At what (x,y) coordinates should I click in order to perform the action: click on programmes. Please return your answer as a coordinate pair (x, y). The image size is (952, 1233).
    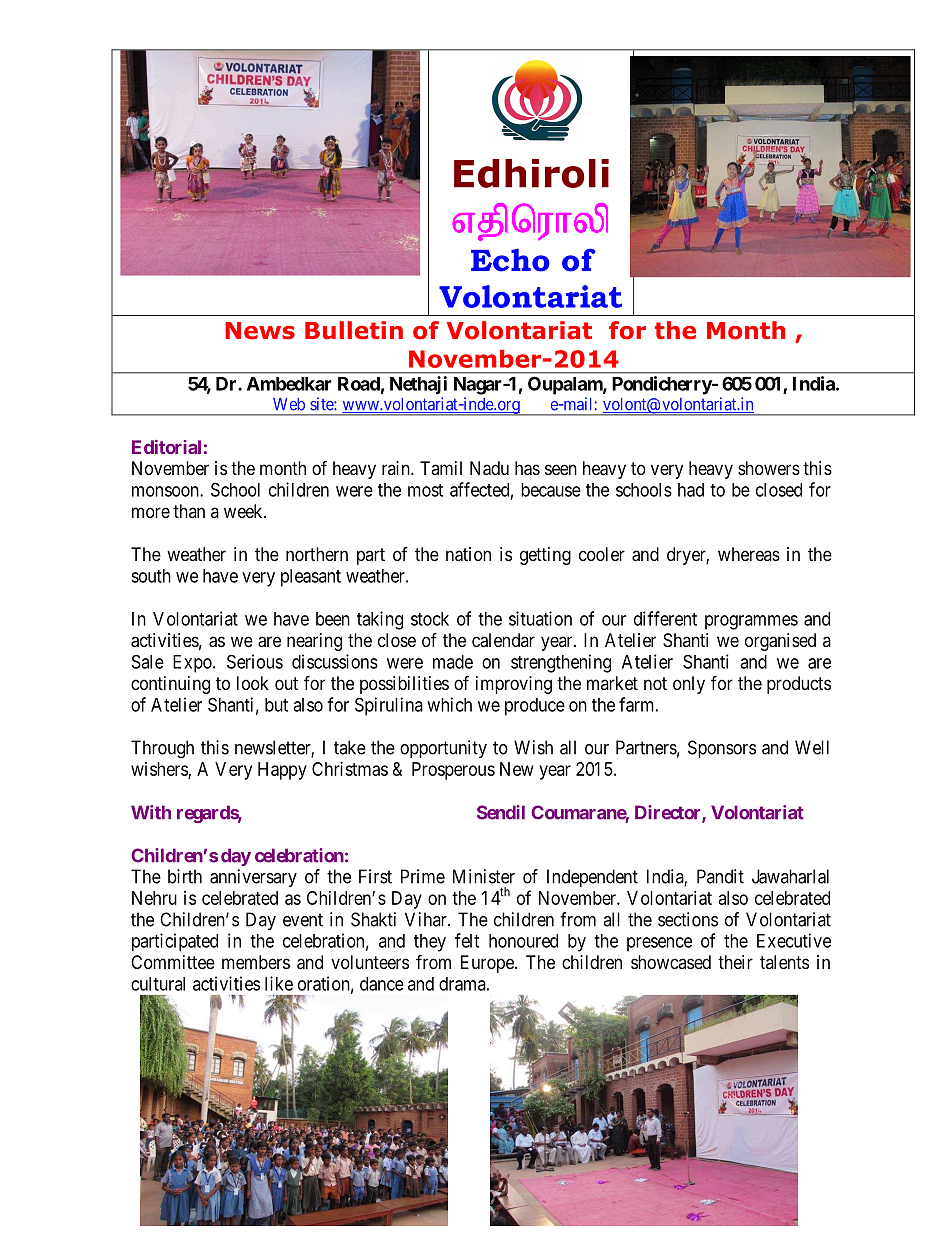
    Looking at the image, I should click on (751, 622).
